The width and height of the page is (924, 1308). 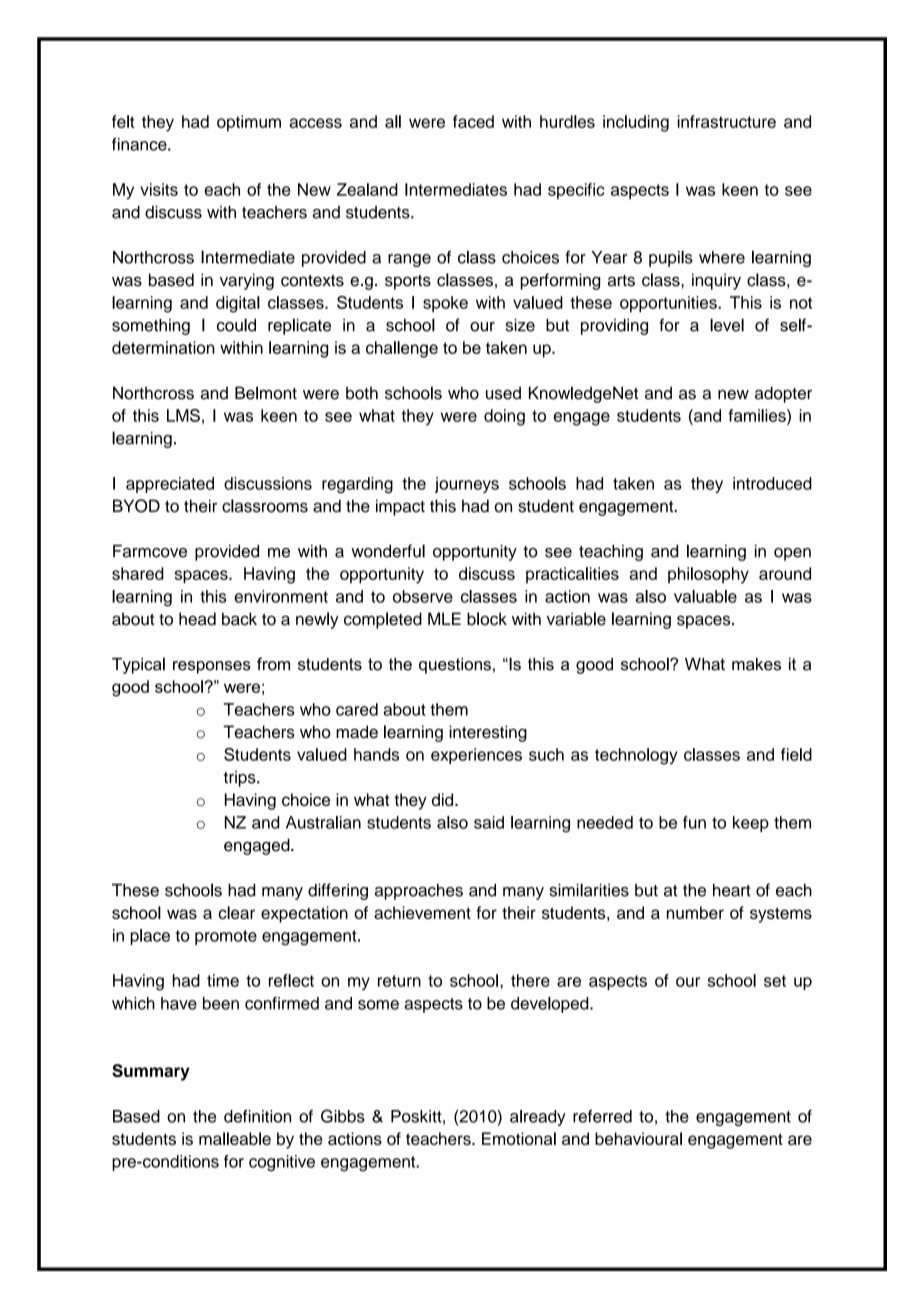 I want to click on faced, so click(x=473, y=121).
